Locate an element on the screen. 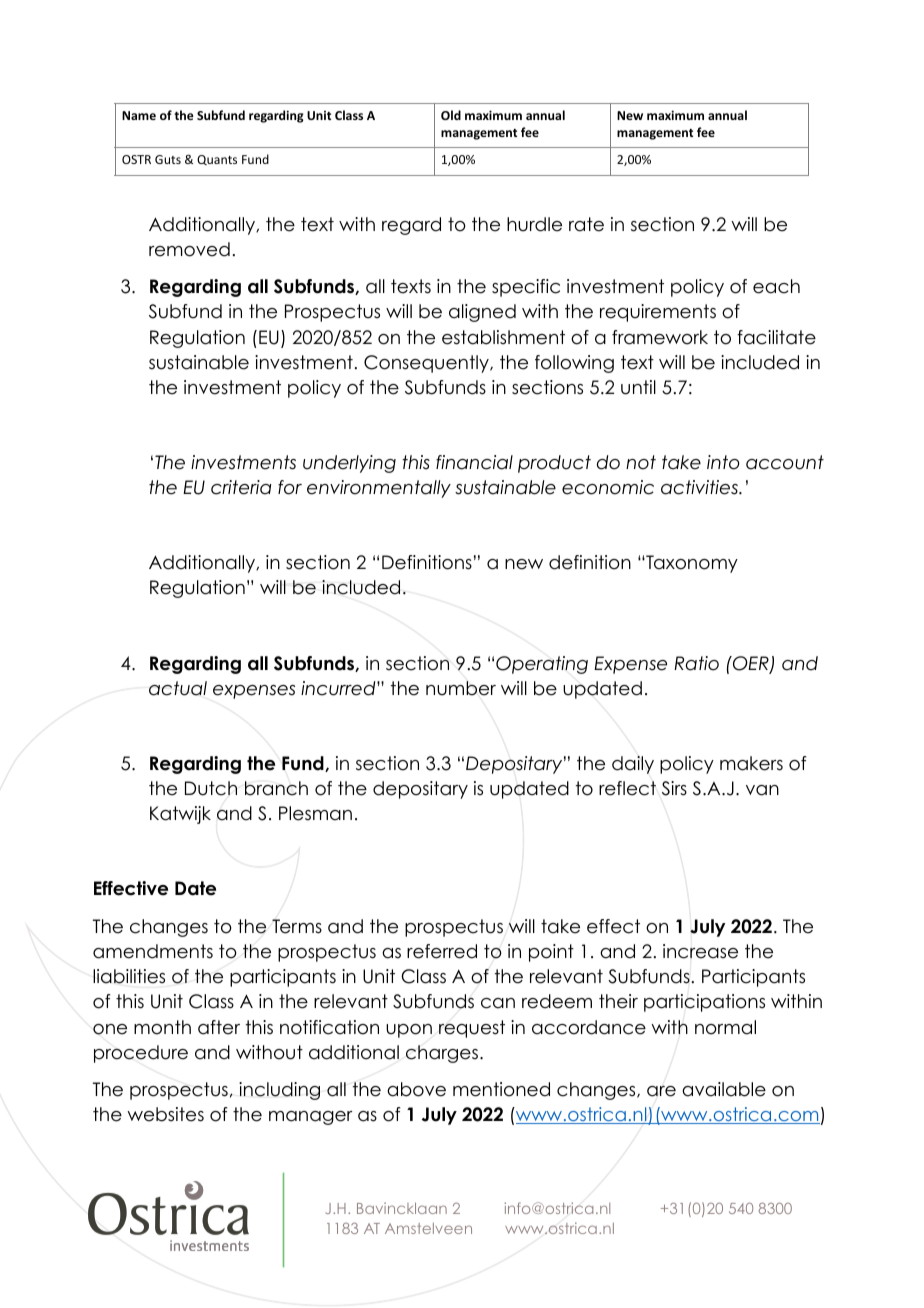 This screenshot has height=1308, width=924. rate is located at coordinates (586, 224).
